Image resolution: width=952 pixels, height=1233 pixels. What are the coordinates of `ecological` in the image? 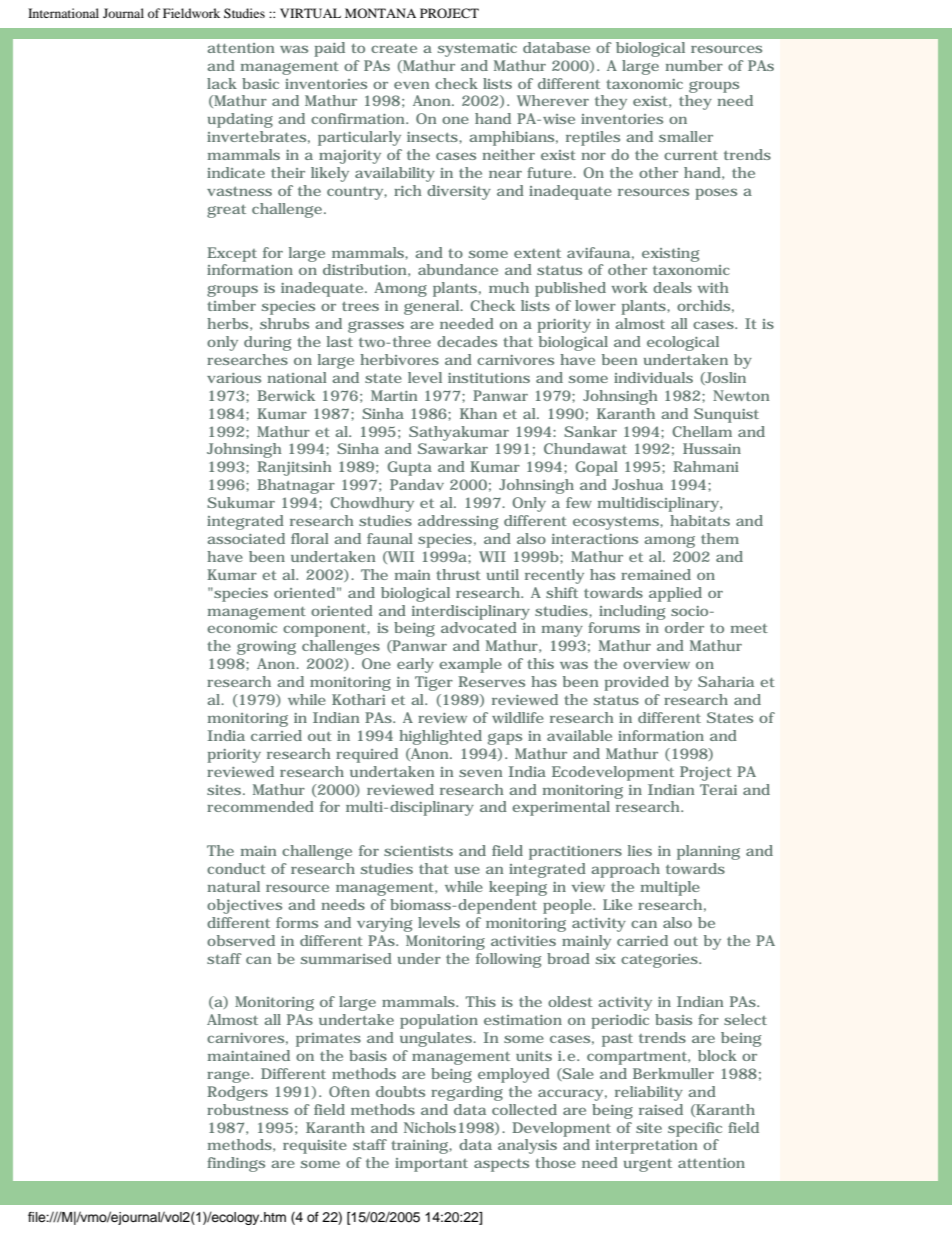 It's located at (683, 343).
